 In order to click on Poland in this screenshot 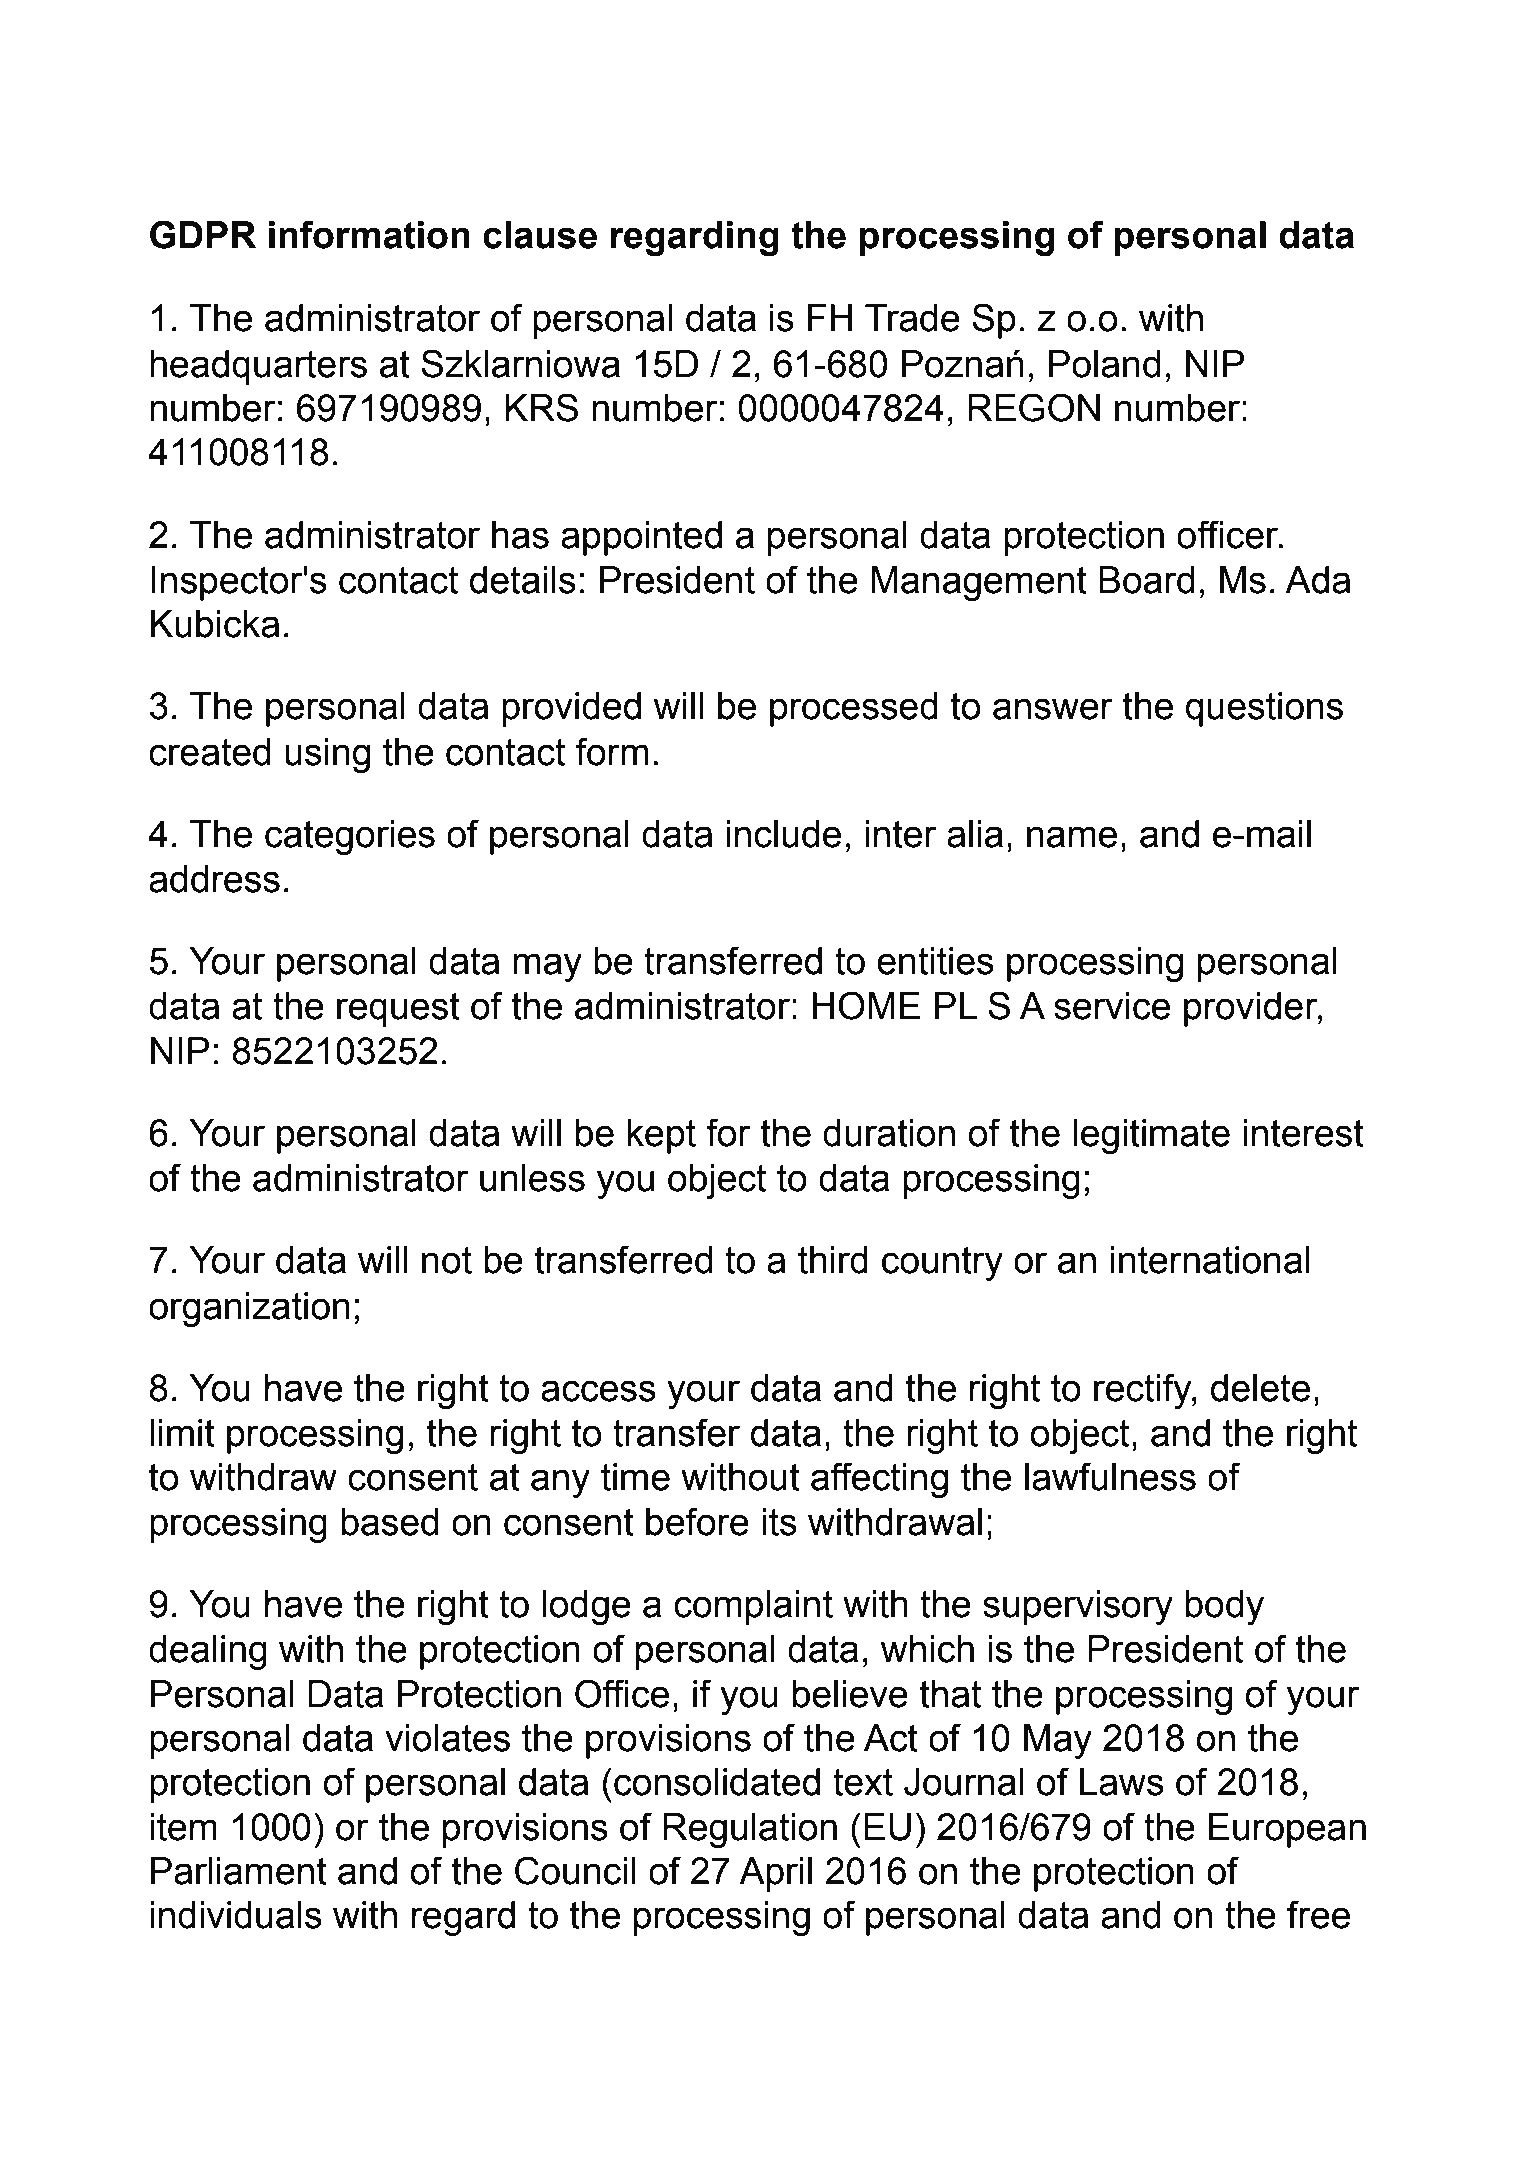, I will do `click(1104, 364)`.
